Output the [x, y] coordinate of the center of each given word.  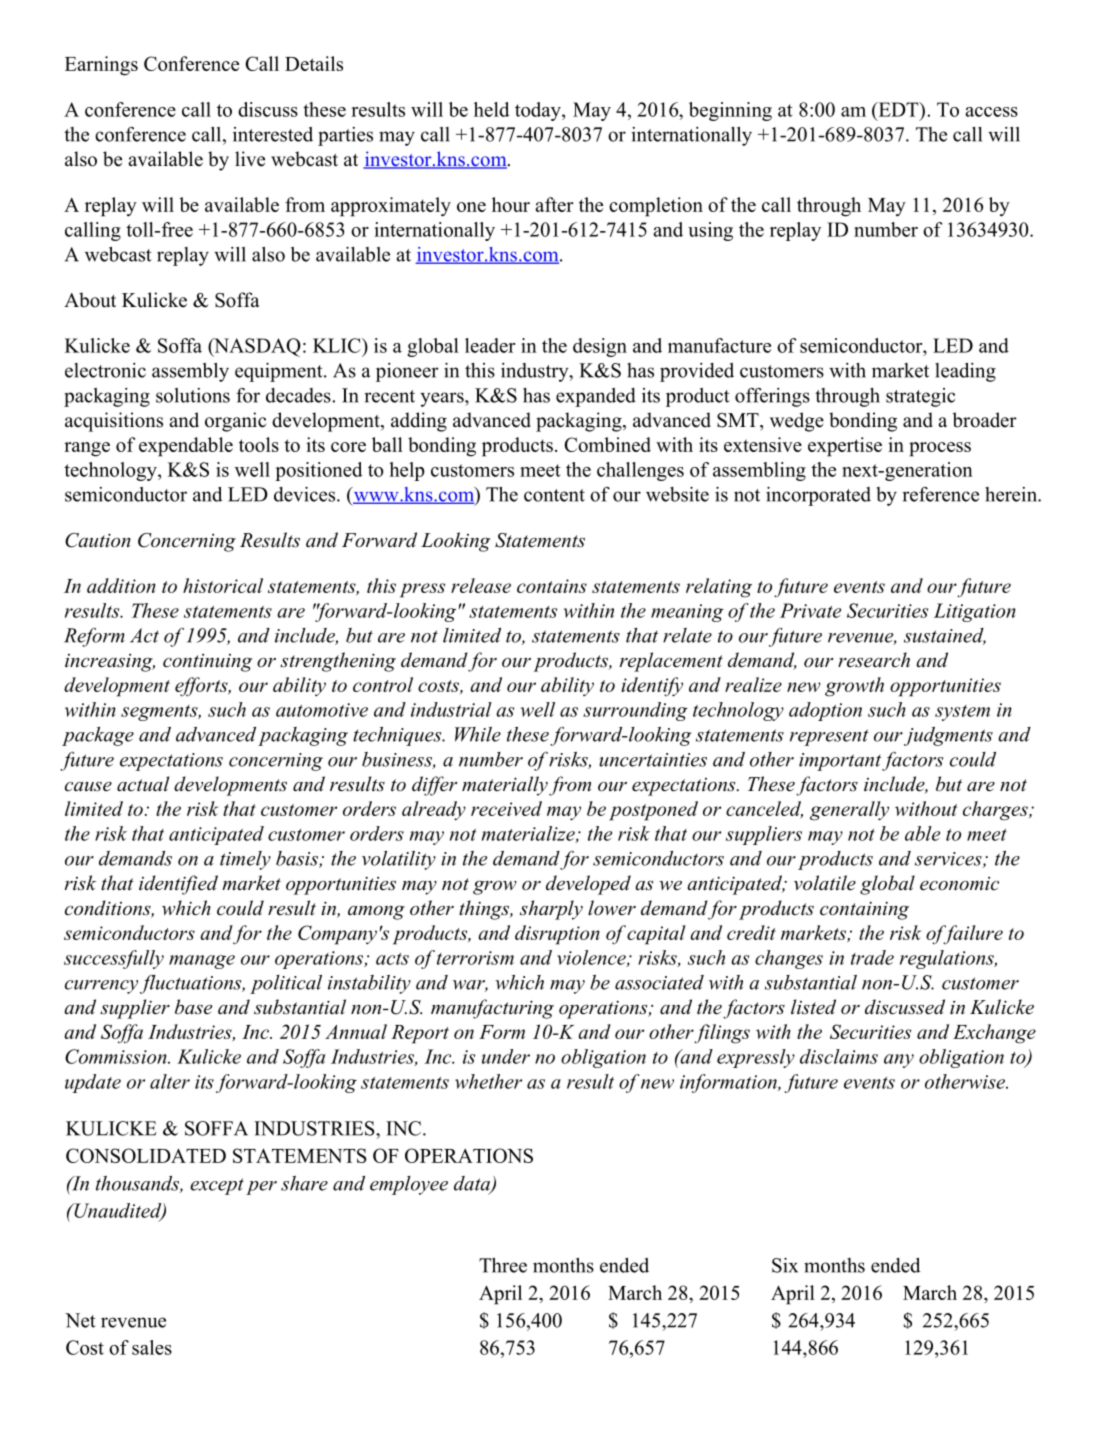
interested [273, 134]
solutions [193, 395]
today [539, 111]
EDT [898, 109]
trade [872, 957]
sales [152, 1347]
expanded [596, 397]
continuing [207, 663]
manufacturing [492, 1009]
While [478, 734]
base [193, 1007]
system [962, 713]
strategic [920, 397]
